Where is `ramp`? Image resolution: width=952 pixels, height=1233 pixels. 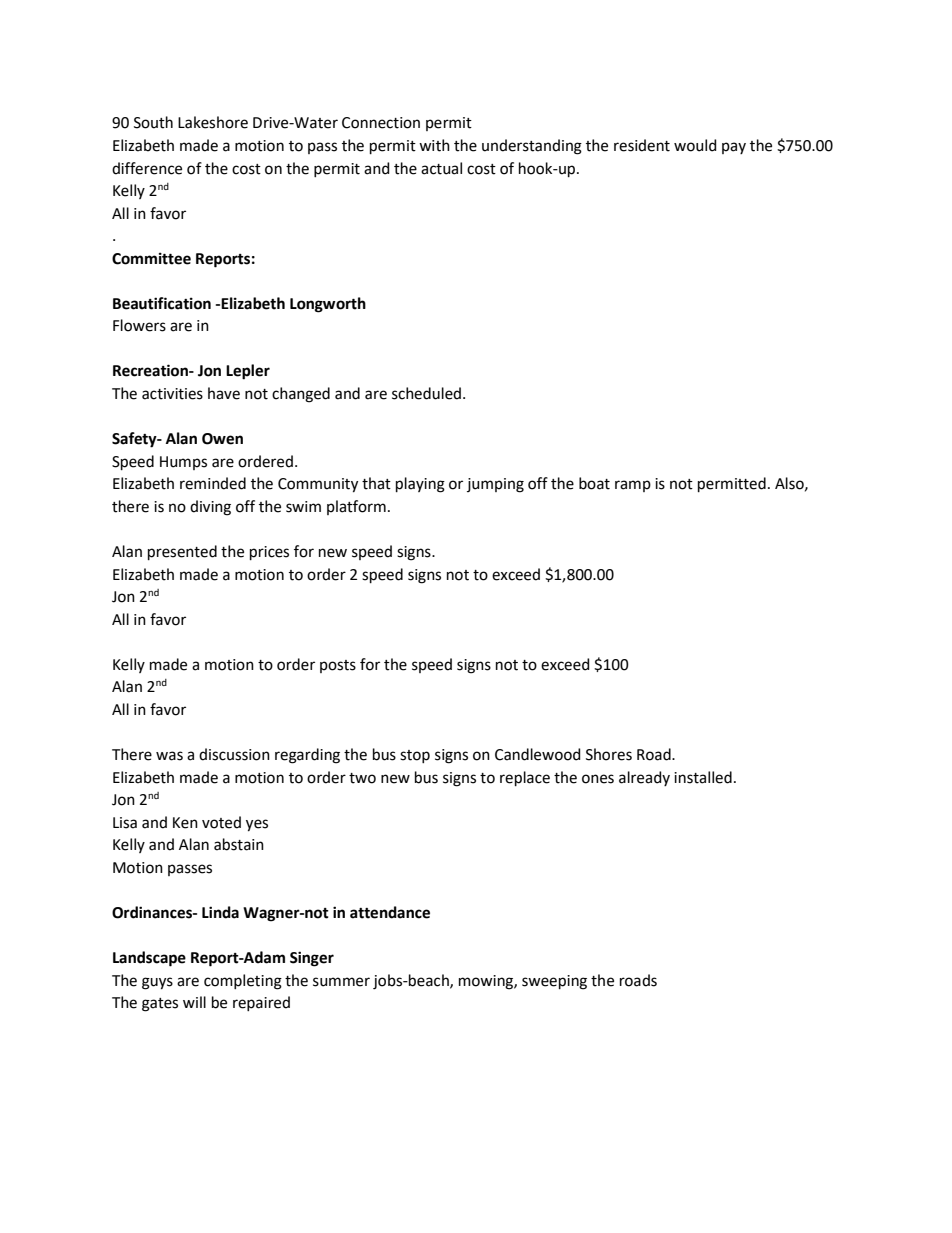 ramp is located at coordinates (633, 486).
